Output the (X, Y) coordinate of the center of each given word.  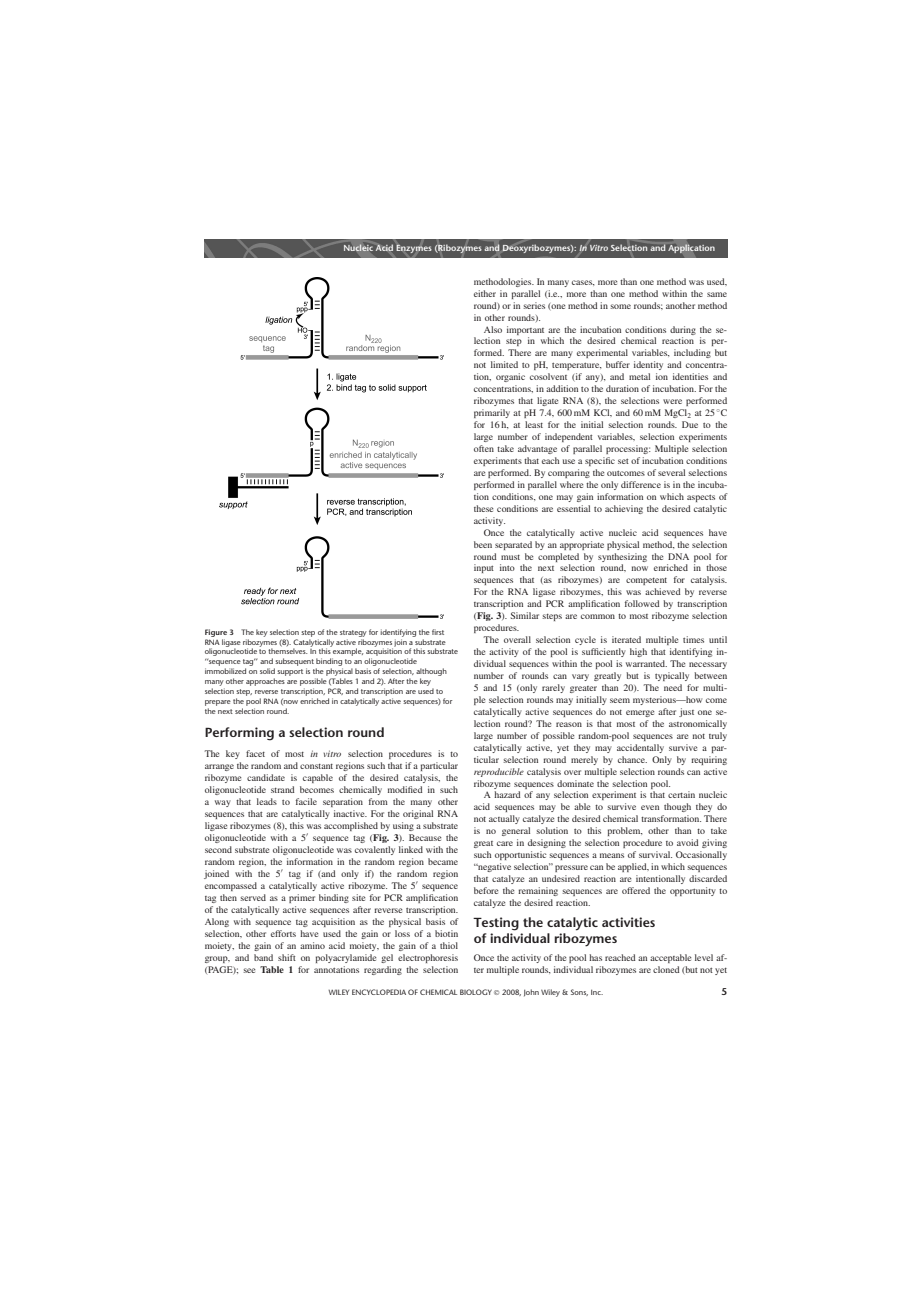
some (620, 306)
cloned (666, 969)
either (485, 293)
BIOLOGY (476, 992)
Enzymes (414, 248)
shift (287, 957)
